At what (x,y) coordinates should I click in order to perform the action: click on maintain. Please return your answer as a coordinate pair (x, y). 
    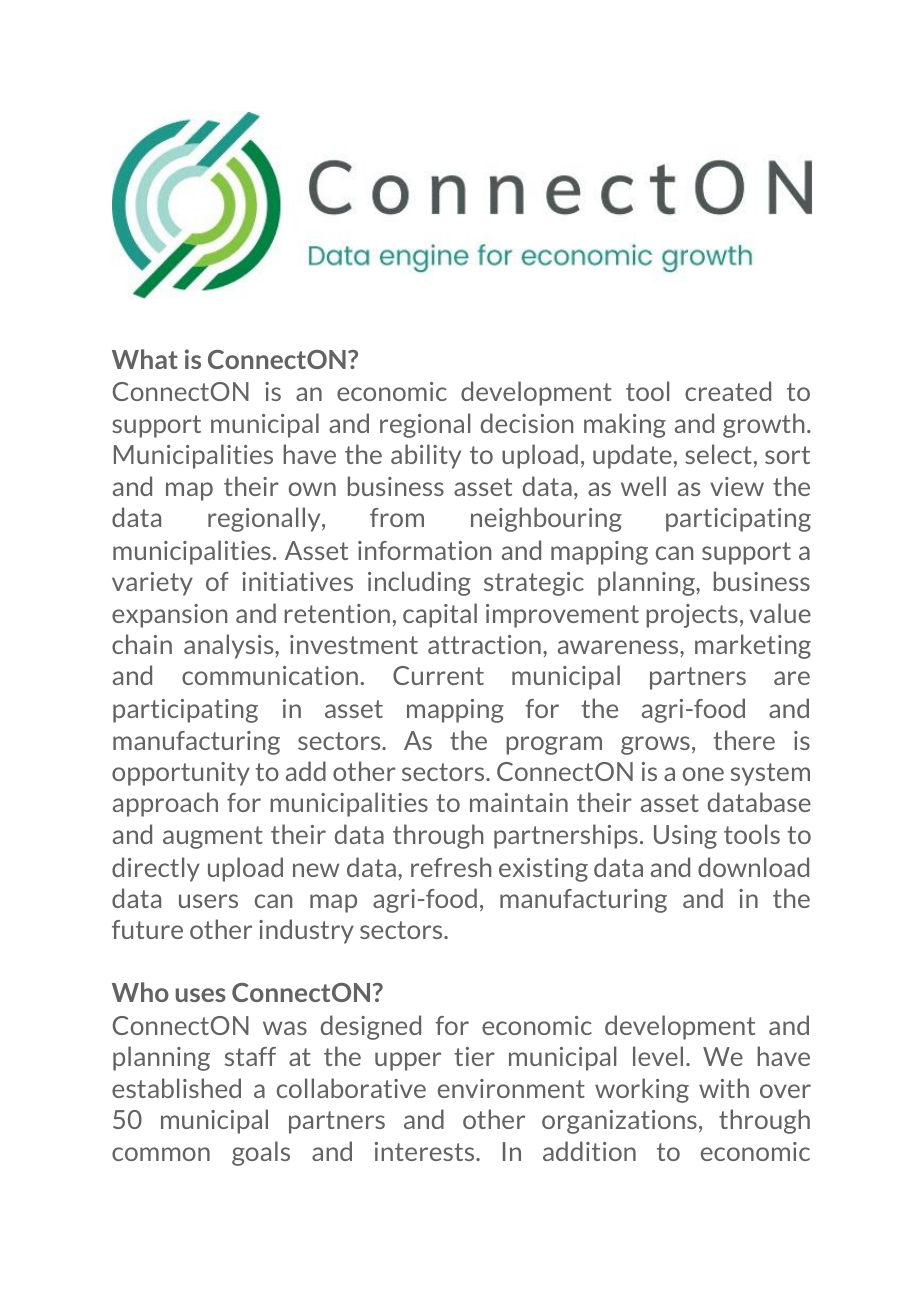
    Looking at the image, I should click on (519, 802).
